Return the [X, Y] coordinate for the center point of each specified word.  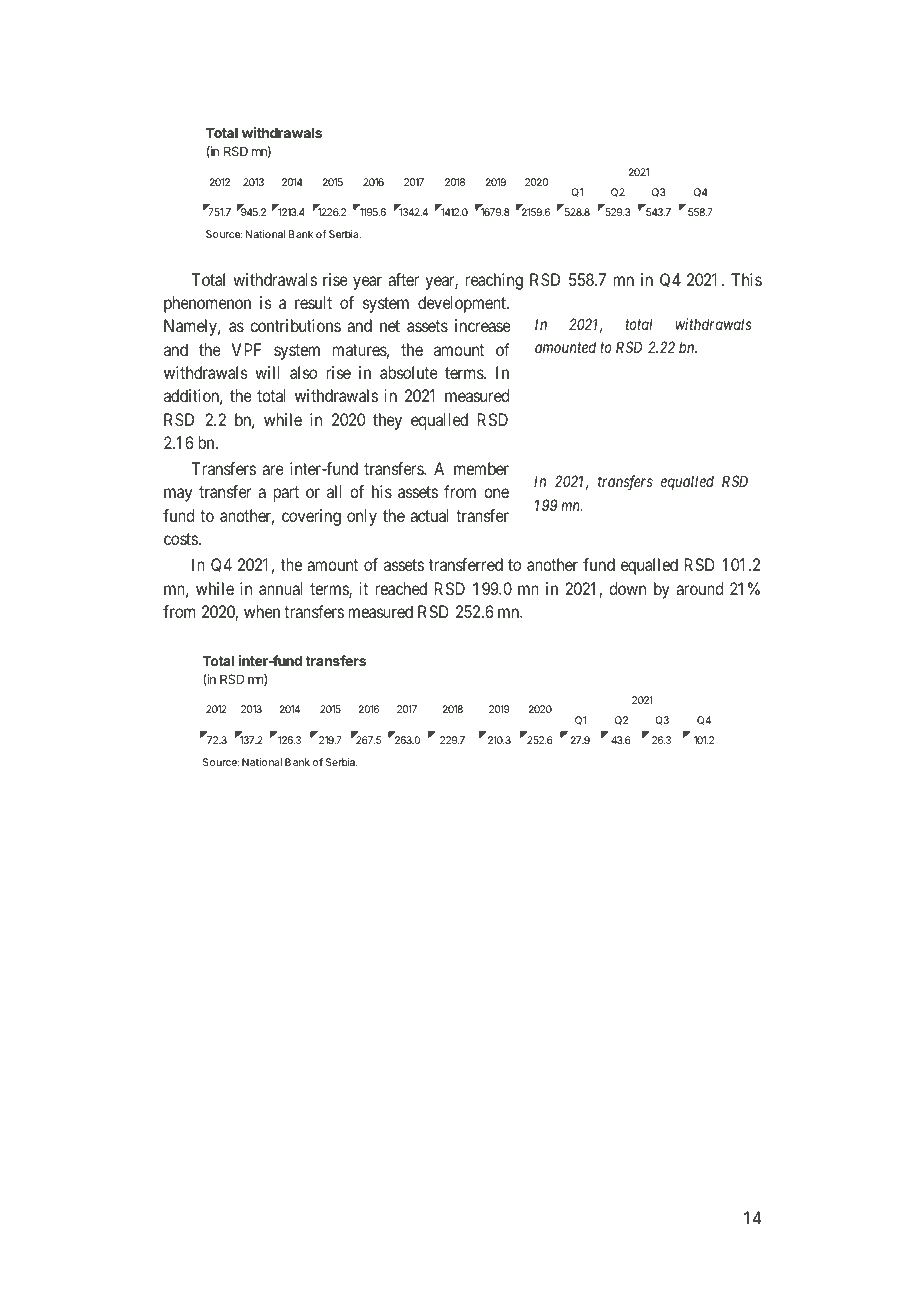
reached [401, 588]
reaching [494, 281]
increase [483, 325]
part [286, 494]
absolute [409, 372]
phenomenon [207, 304]
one [496, 493]
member [481, 468]
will [267, 372]
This [746, 279]
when [262, 611]
